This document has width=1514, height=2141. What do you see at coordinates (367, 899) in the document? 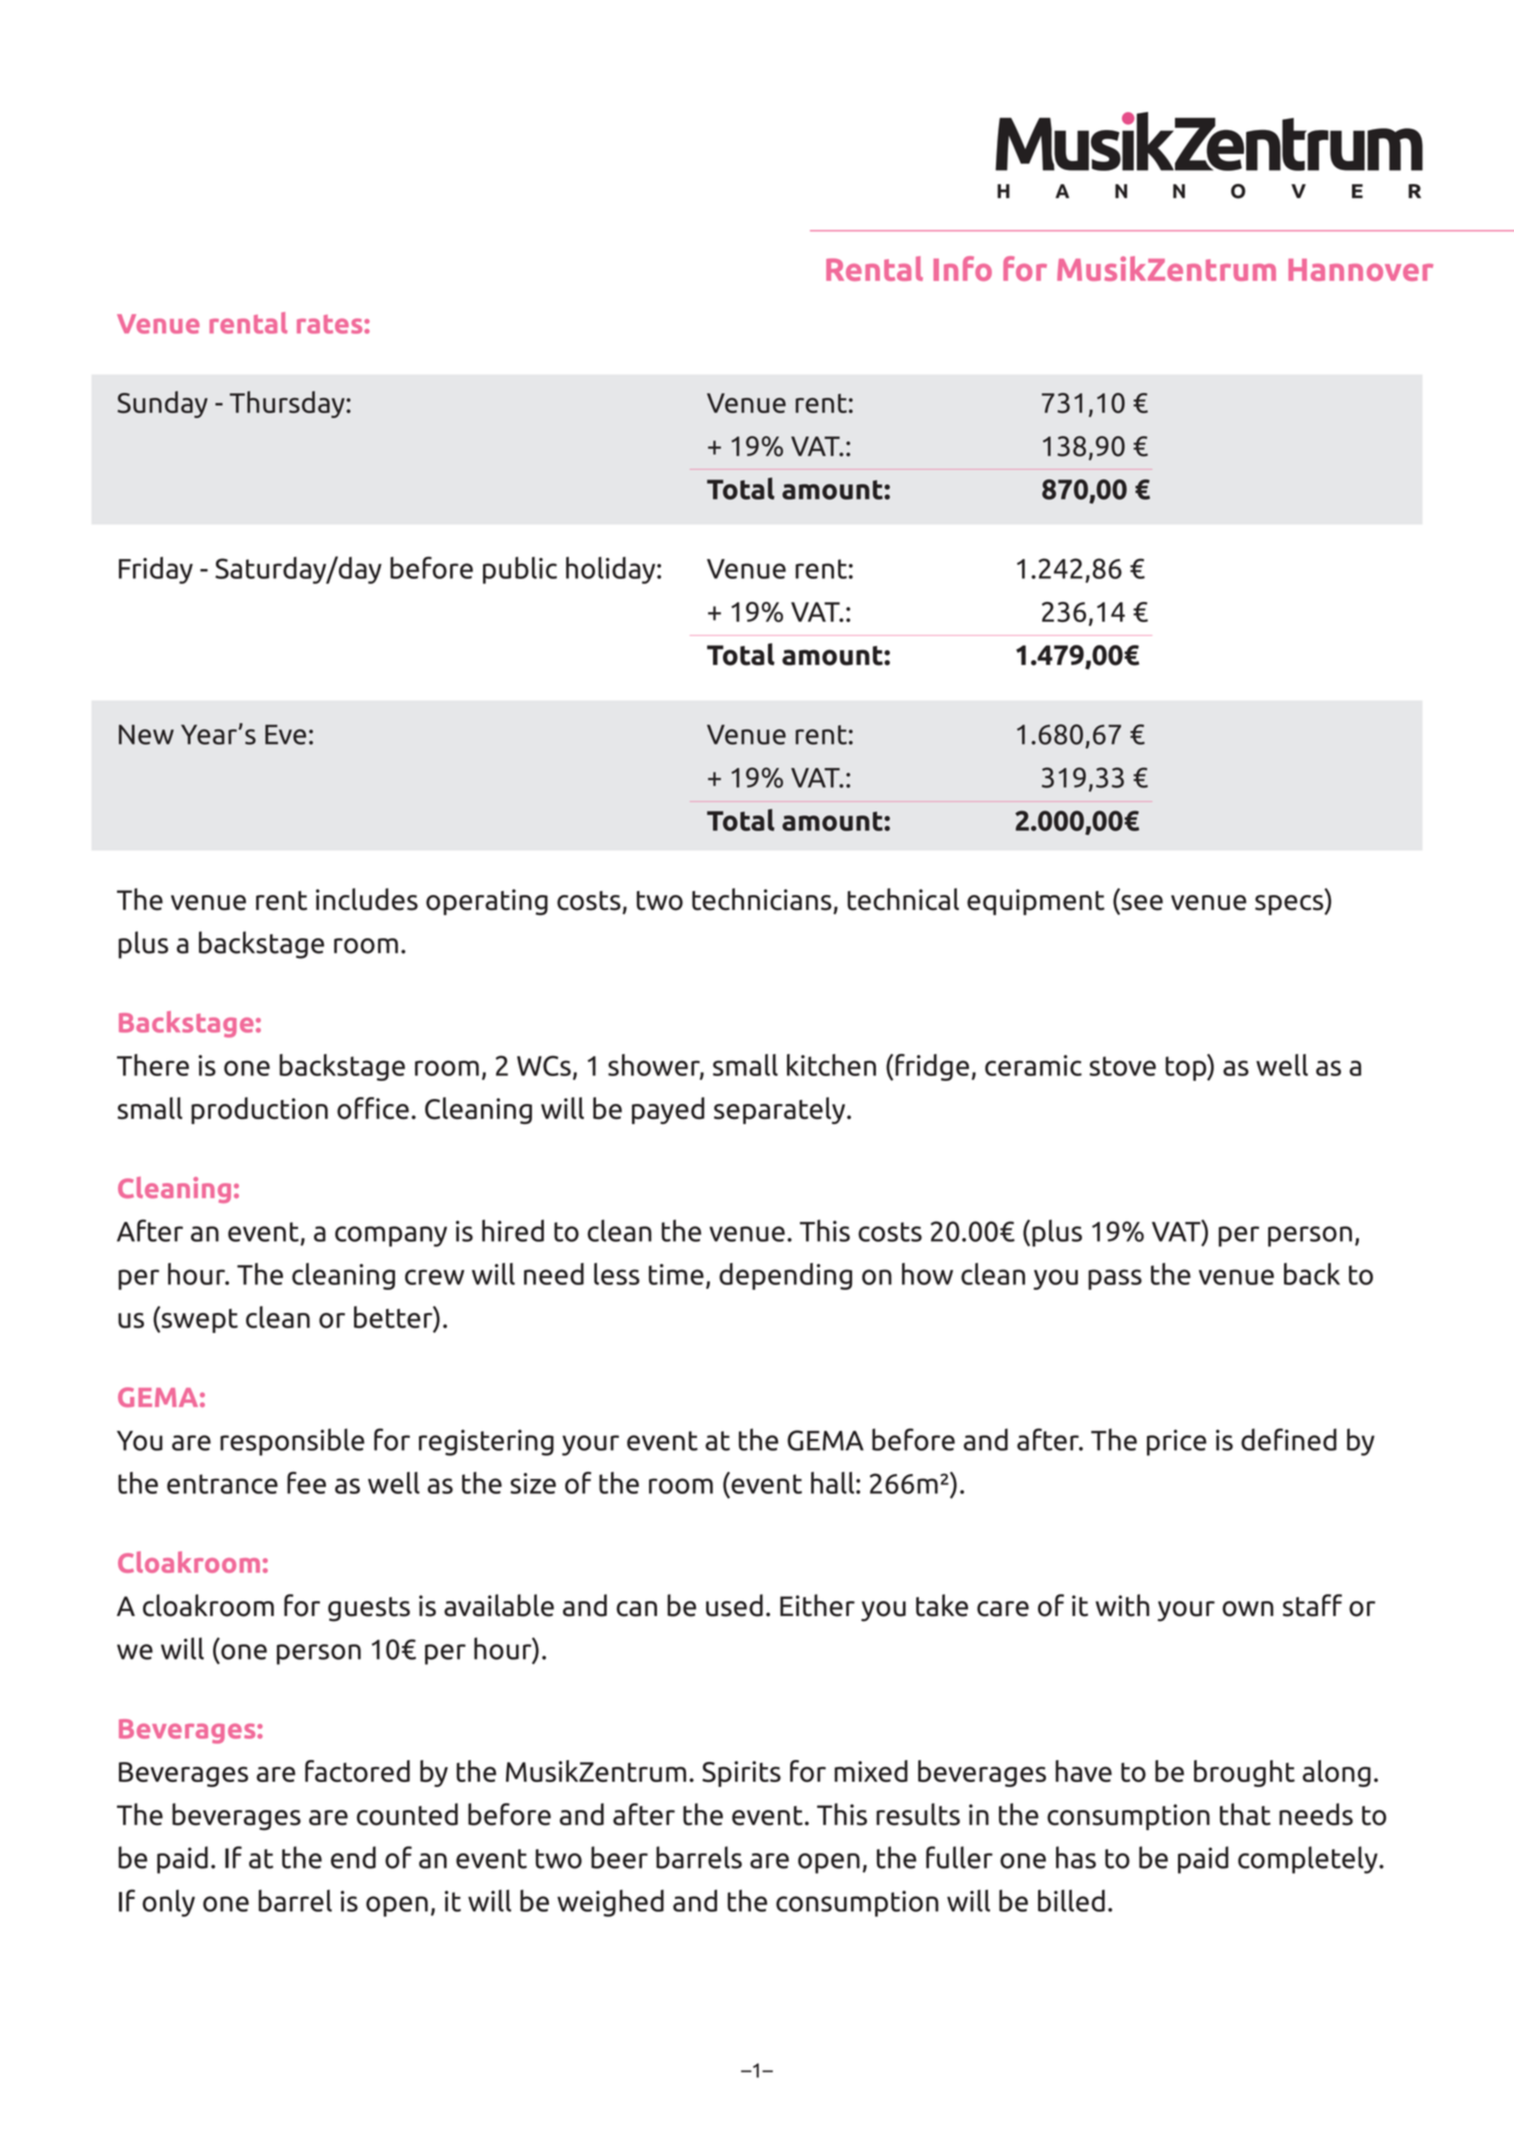
I see `includes` at bounding box center [367, 899].
